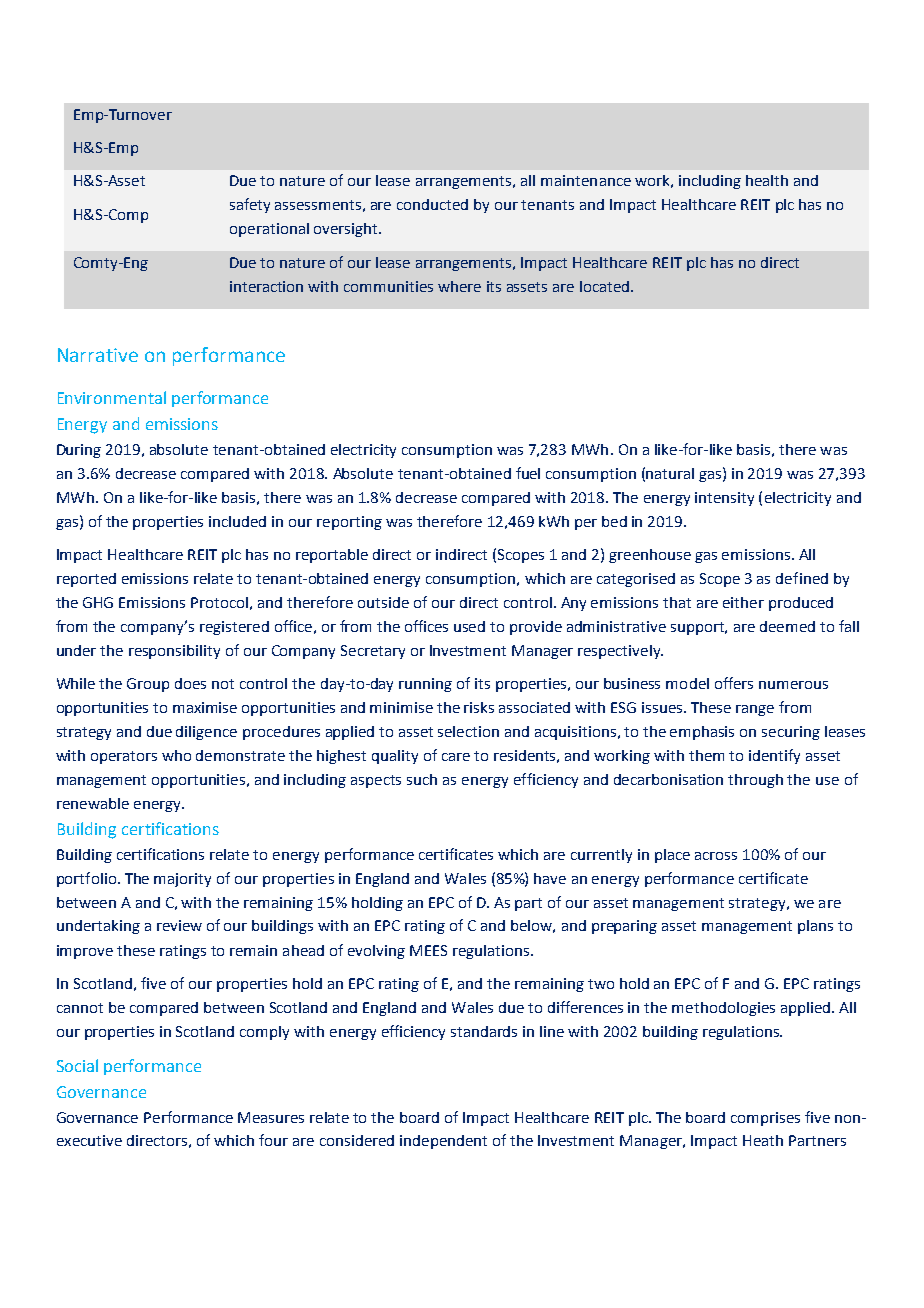 This document has height=1308, width=924. What do you see at coordinates (250, 205) in the document?
I see `safety` at bounding box center [250, 205].
